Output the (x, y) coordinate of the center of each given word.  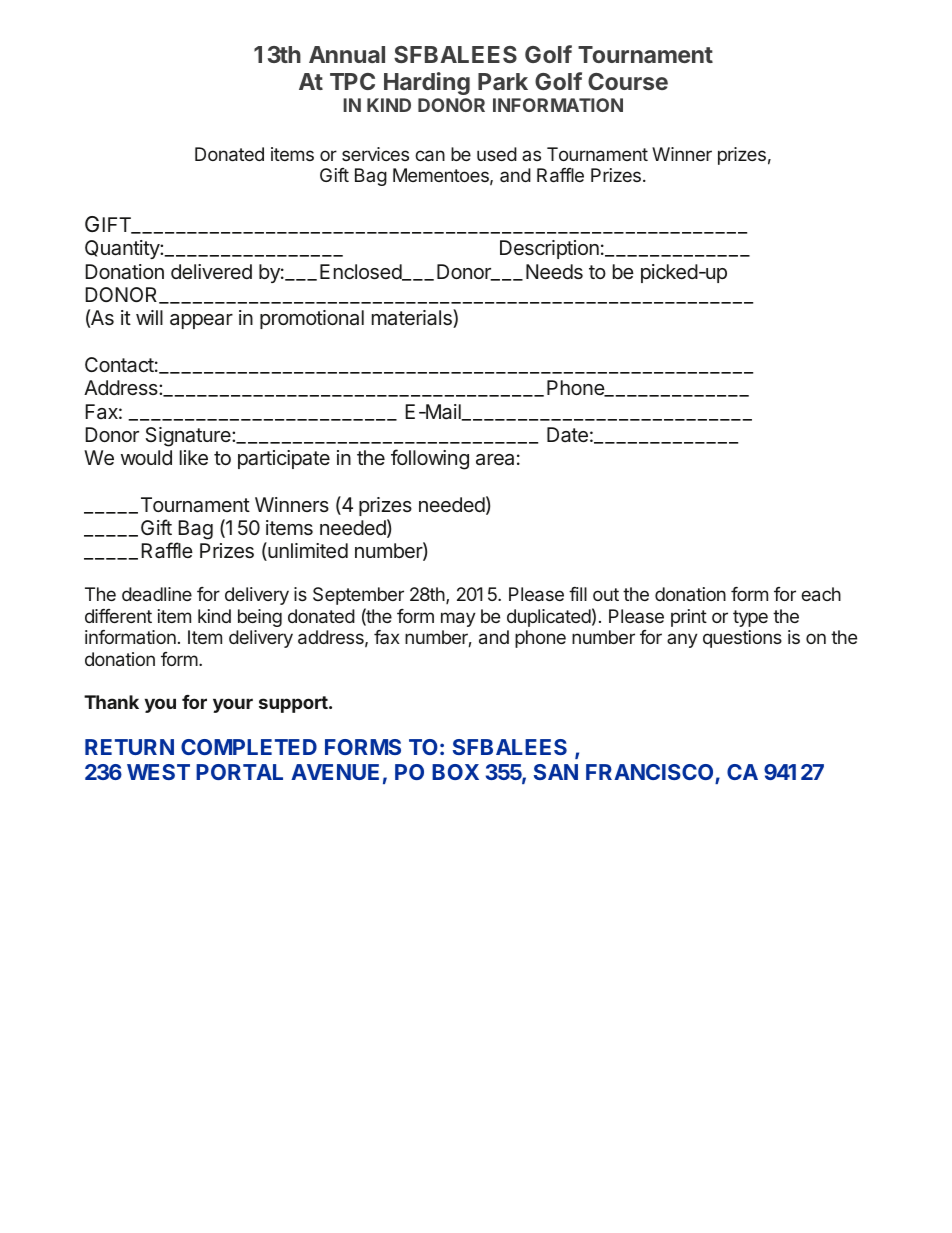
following (430, 459)
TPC (352, 81)
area (495, 460)
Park (503, 81)
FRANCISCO (649, 772)
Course (628, 81)
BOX (455, 772)
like (194, 457)
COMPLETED (249, 747)
